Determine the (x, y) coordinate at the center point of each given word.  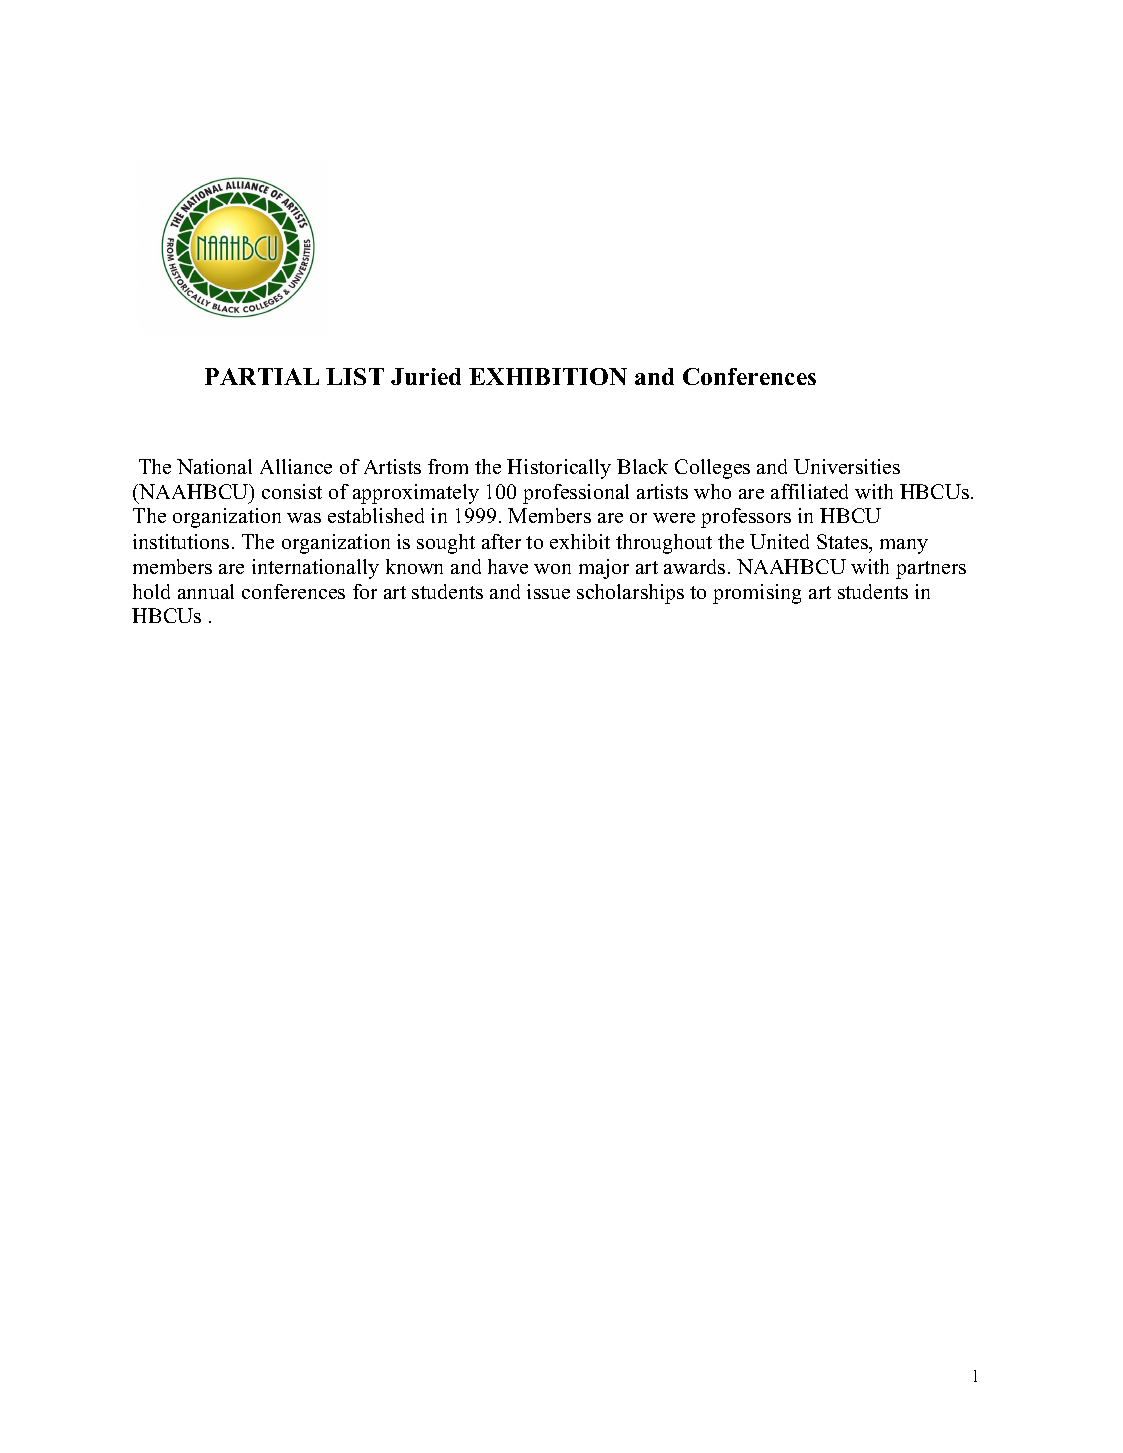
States (844, 543)
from (448, 466)
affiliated (809, 491)
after (501, 541)
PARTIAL (262, 376)
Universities (847, 466)
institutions (181, 541)
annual (206, 591)
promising (757, 594)
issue (548, 591)
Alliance (296, 466)
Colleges (712, 469)
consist (292, 491)
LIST (355, 376)
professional (576, 494)
